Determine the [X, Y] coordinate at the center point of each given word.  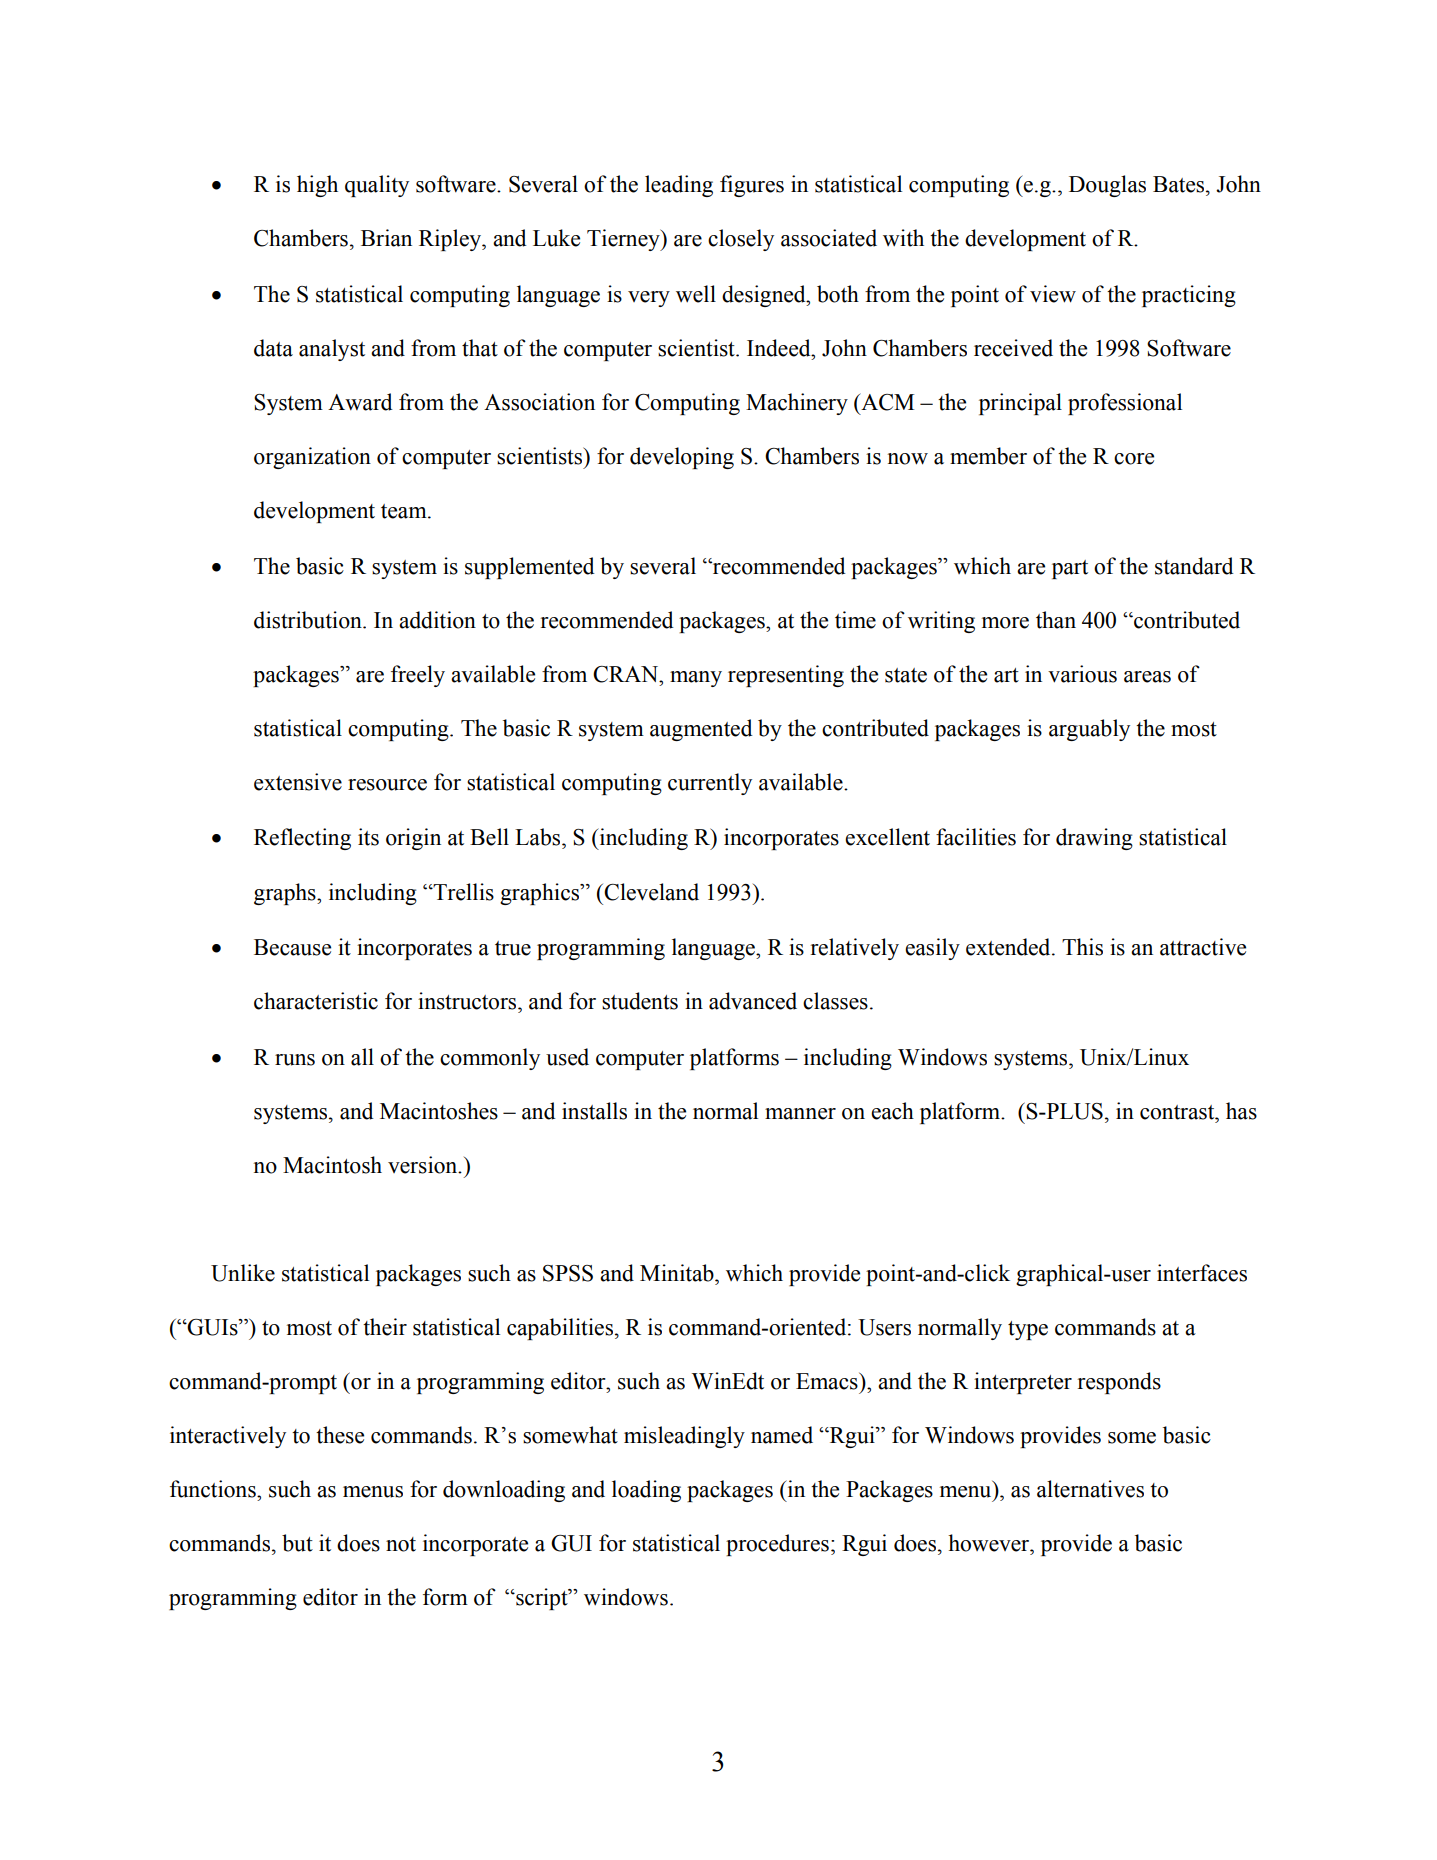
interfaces [1202, 1273]
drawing [1094, 839]
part [1070, 569]
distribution [309, 620]
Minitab [678, 1273]
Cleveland [650, 892]
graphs [286, 894]
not [401, 1544]
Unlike [243, 1273]
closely [741, 240]
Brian [386, 238]
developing [682, 458]
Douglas [1107, 186]
